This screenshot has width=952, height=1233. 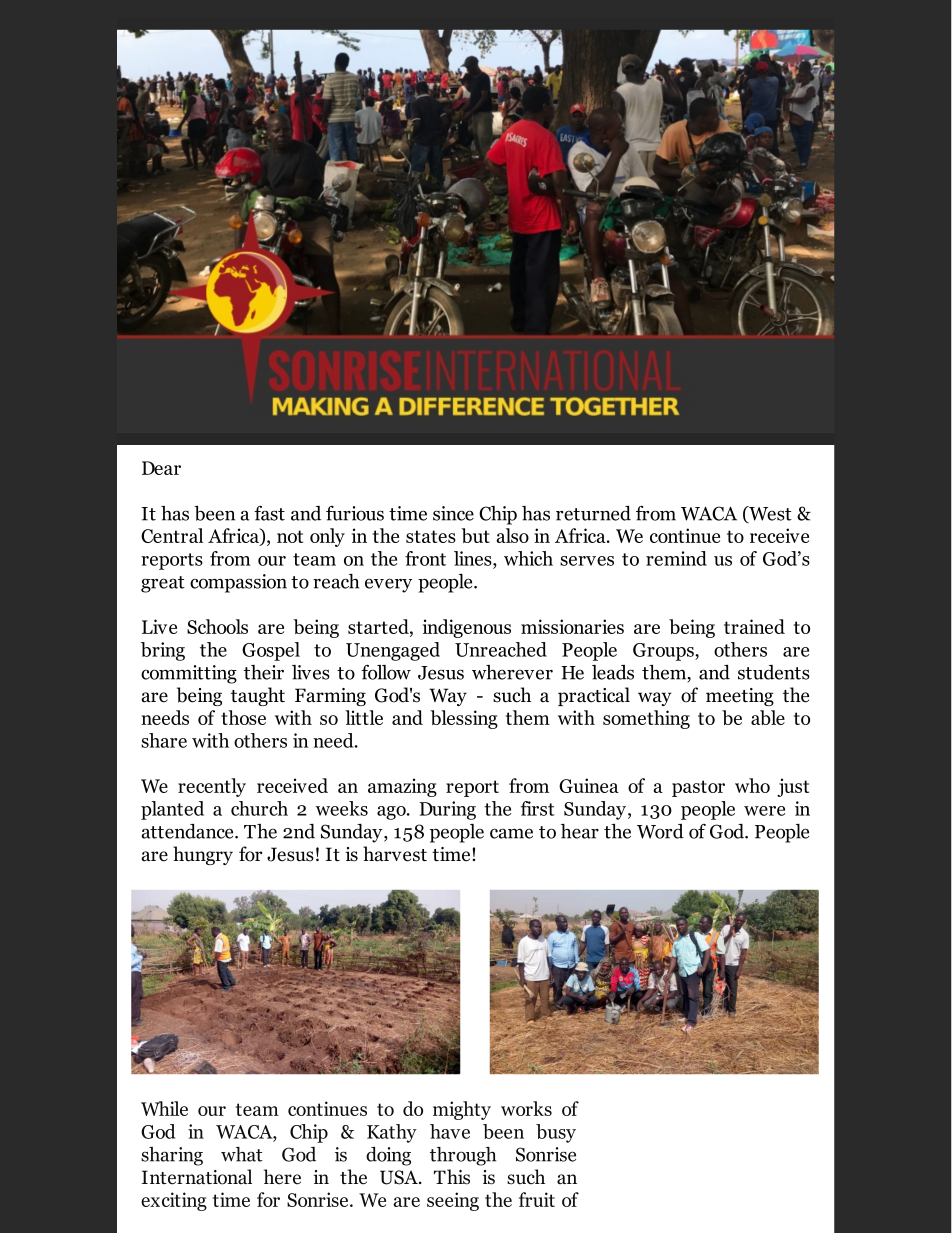 What do you see at coordinates (511, 833) in the screenshot?
I see `came` at bounding box center [511, 833].
